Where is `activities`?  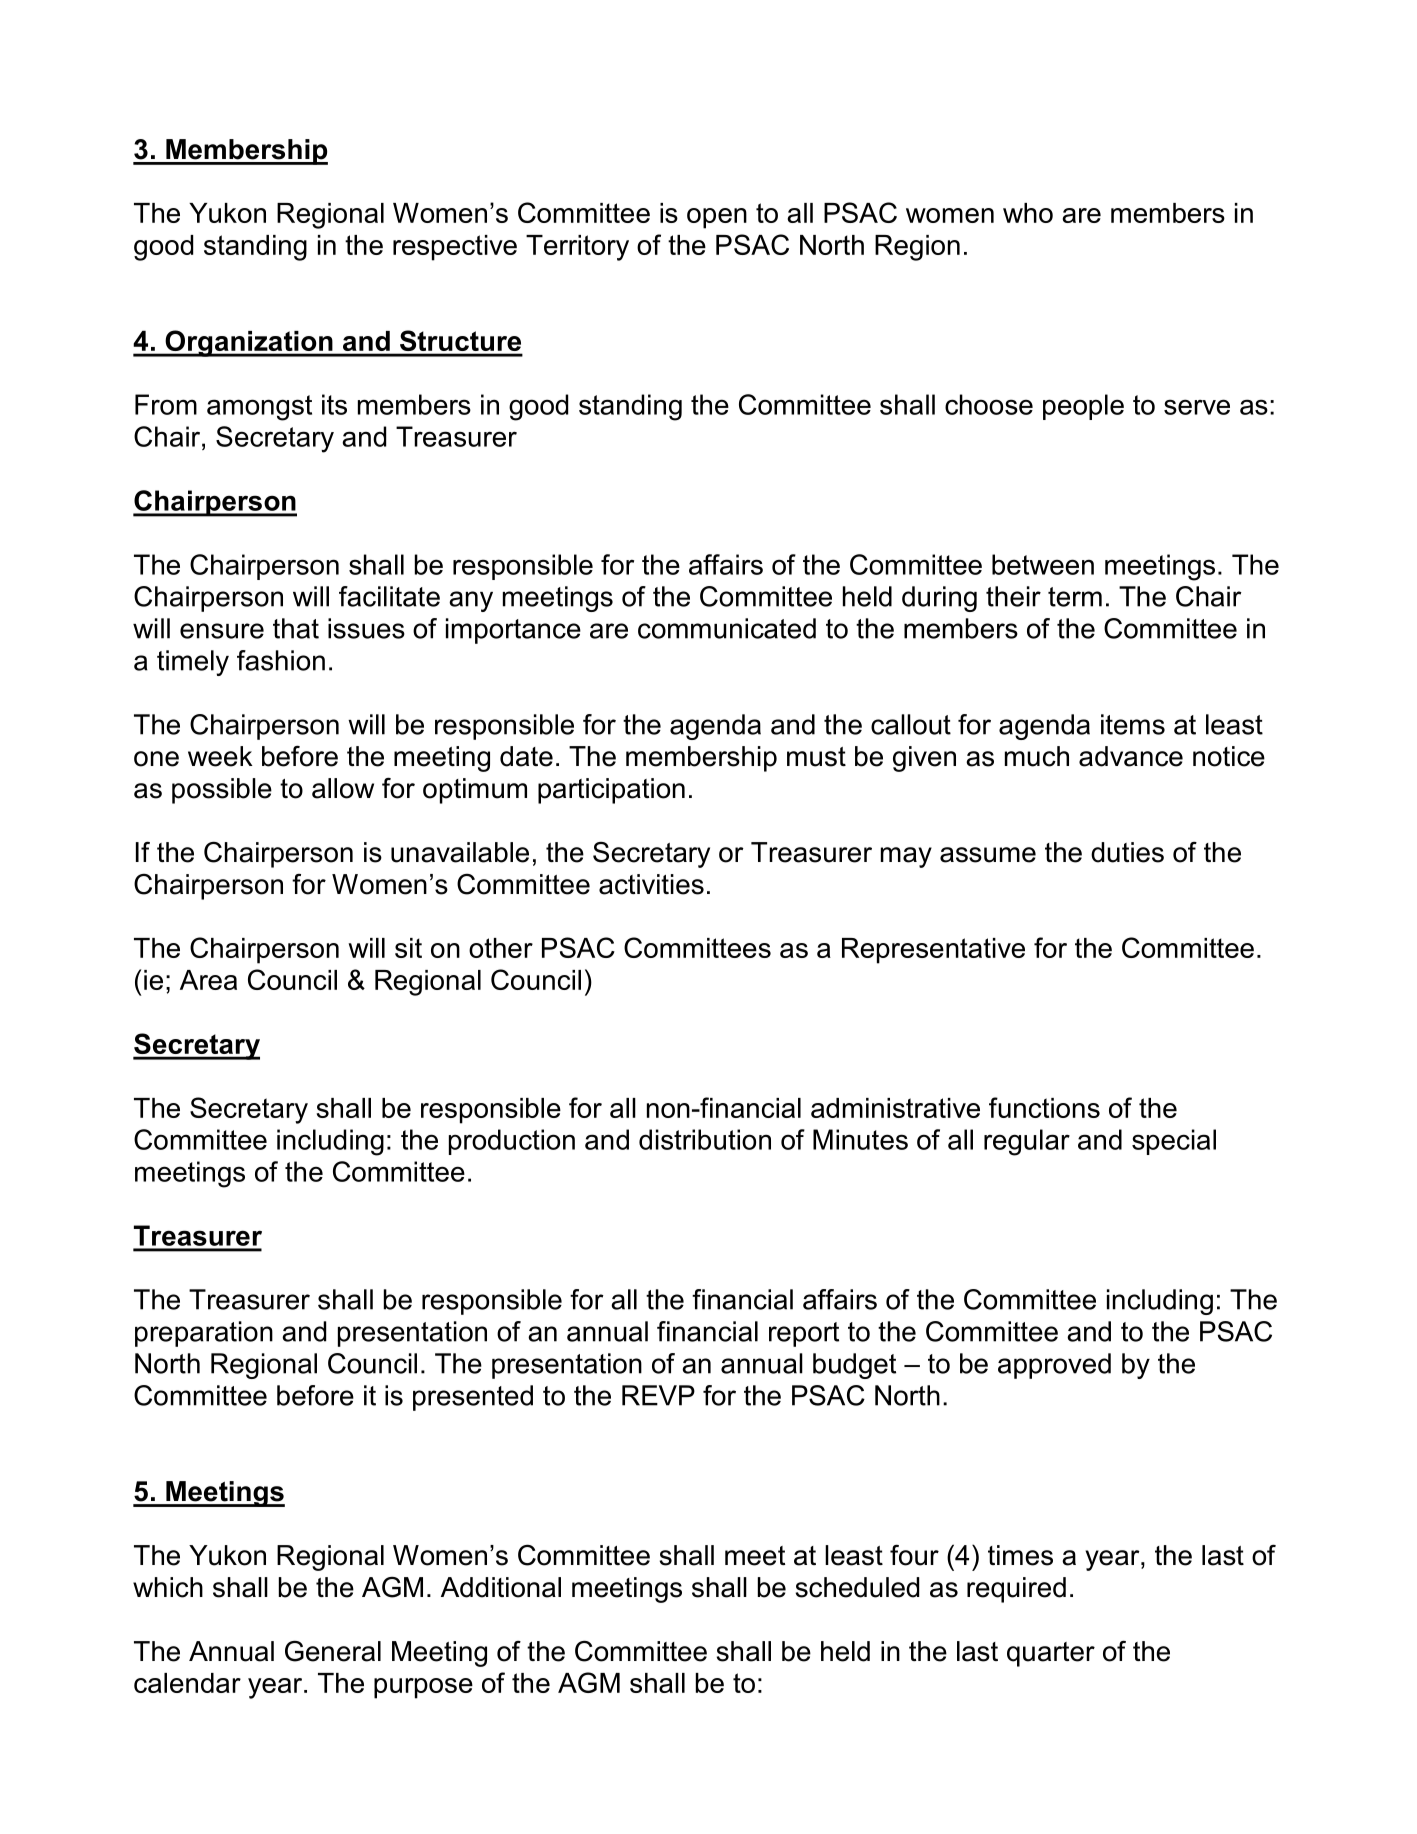
activities is located at coordinates (651, 884).
